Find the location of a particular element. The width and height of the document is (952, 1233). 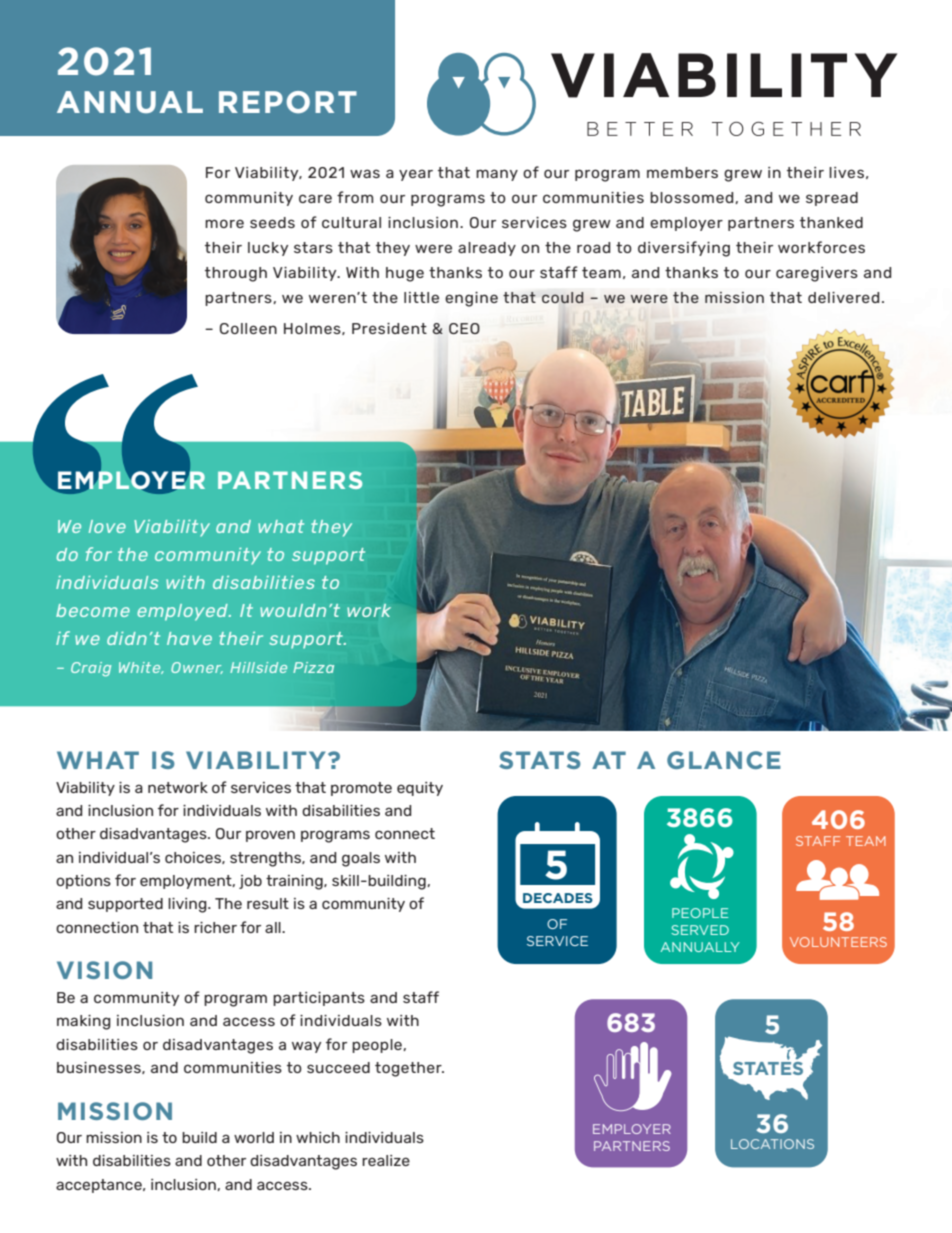

many is located at coordinates (497, 175).
